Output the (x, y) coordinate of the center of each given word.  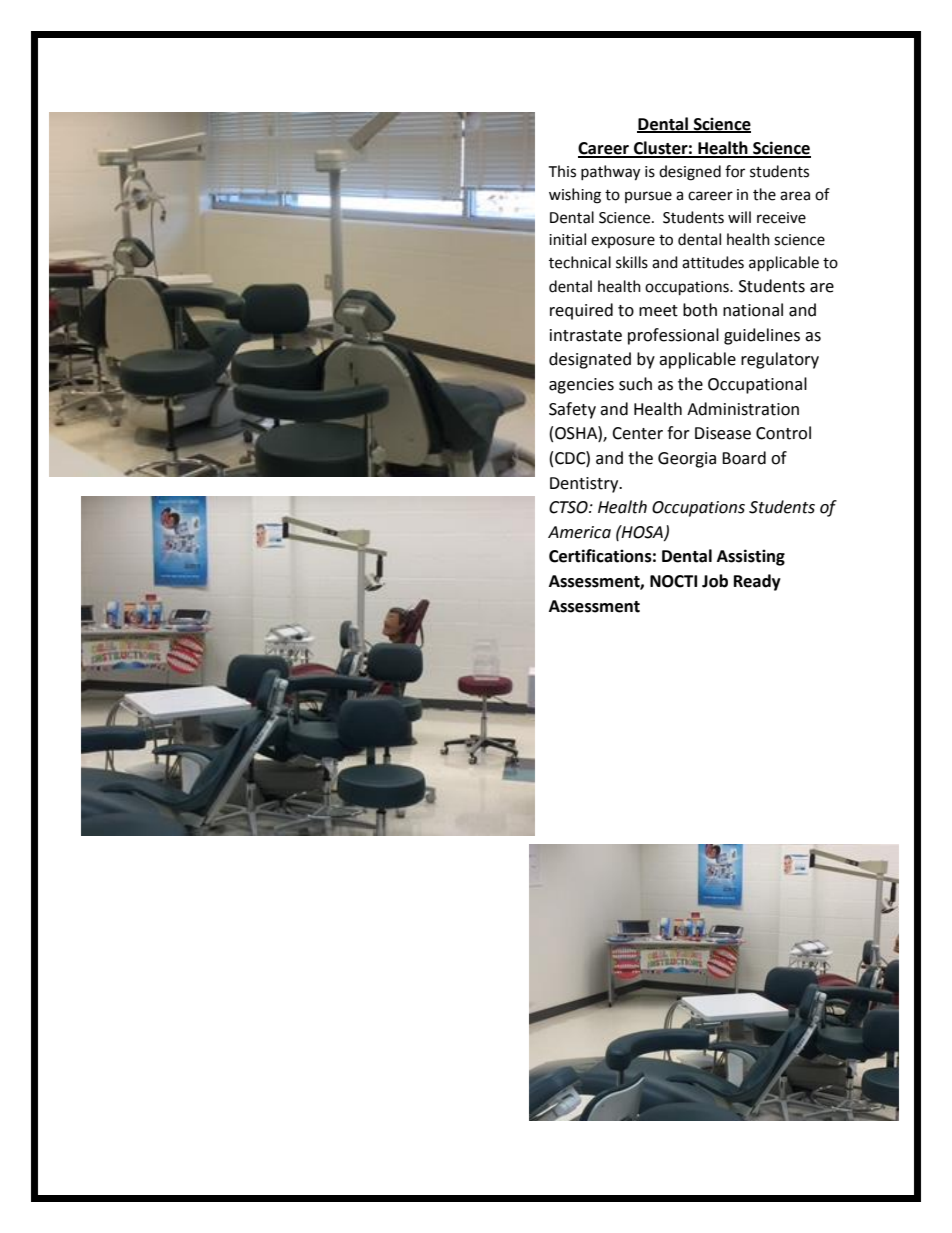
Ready (757, 582)
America (579, 532)
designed (690, 173)
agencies (581, 386)
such (635, 384)
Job (715, 581)
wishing (575, 196)
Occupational (757, 385)
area (795, 196)
